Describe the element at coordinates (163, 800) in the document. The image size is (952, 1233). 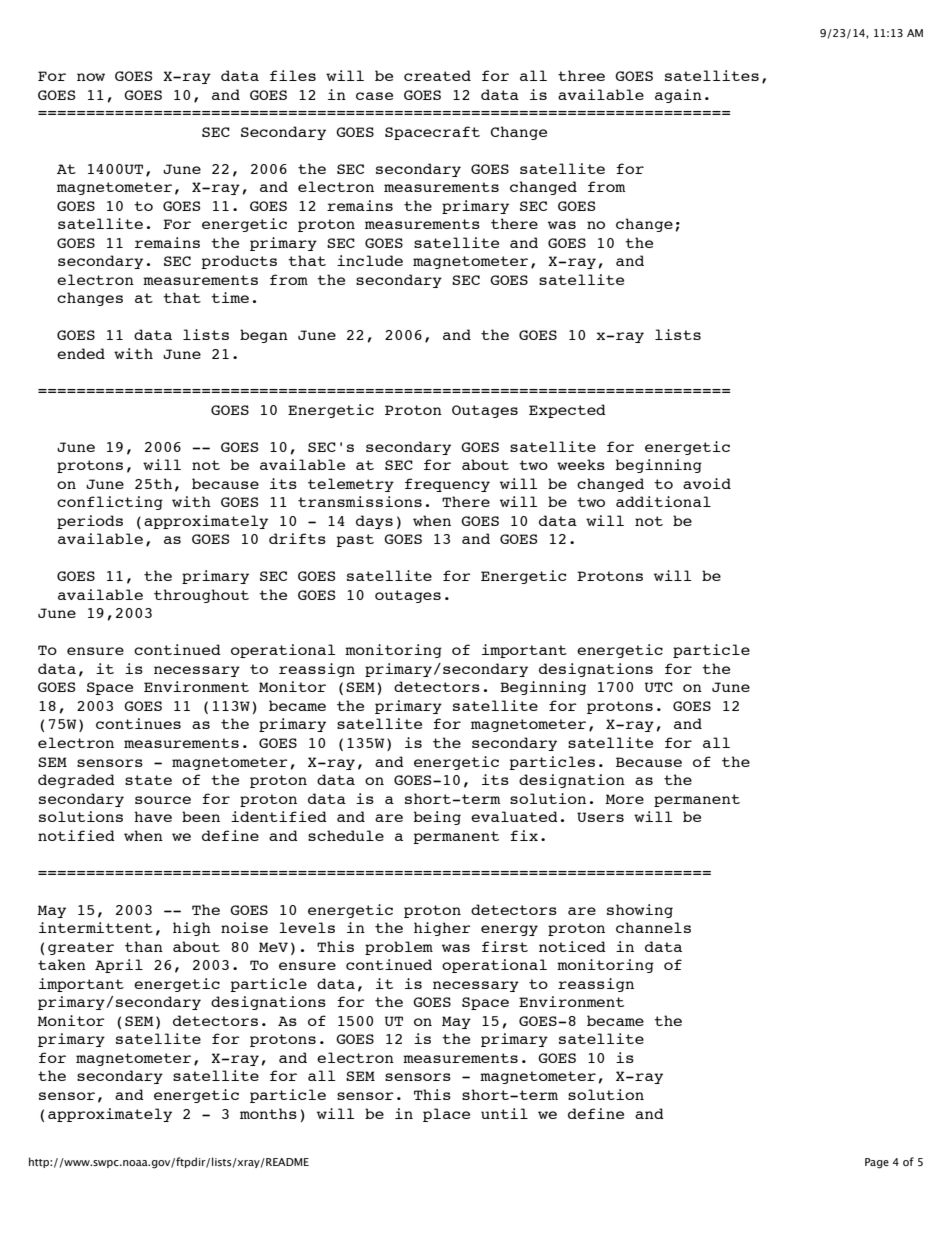
I see `source` at that location.
